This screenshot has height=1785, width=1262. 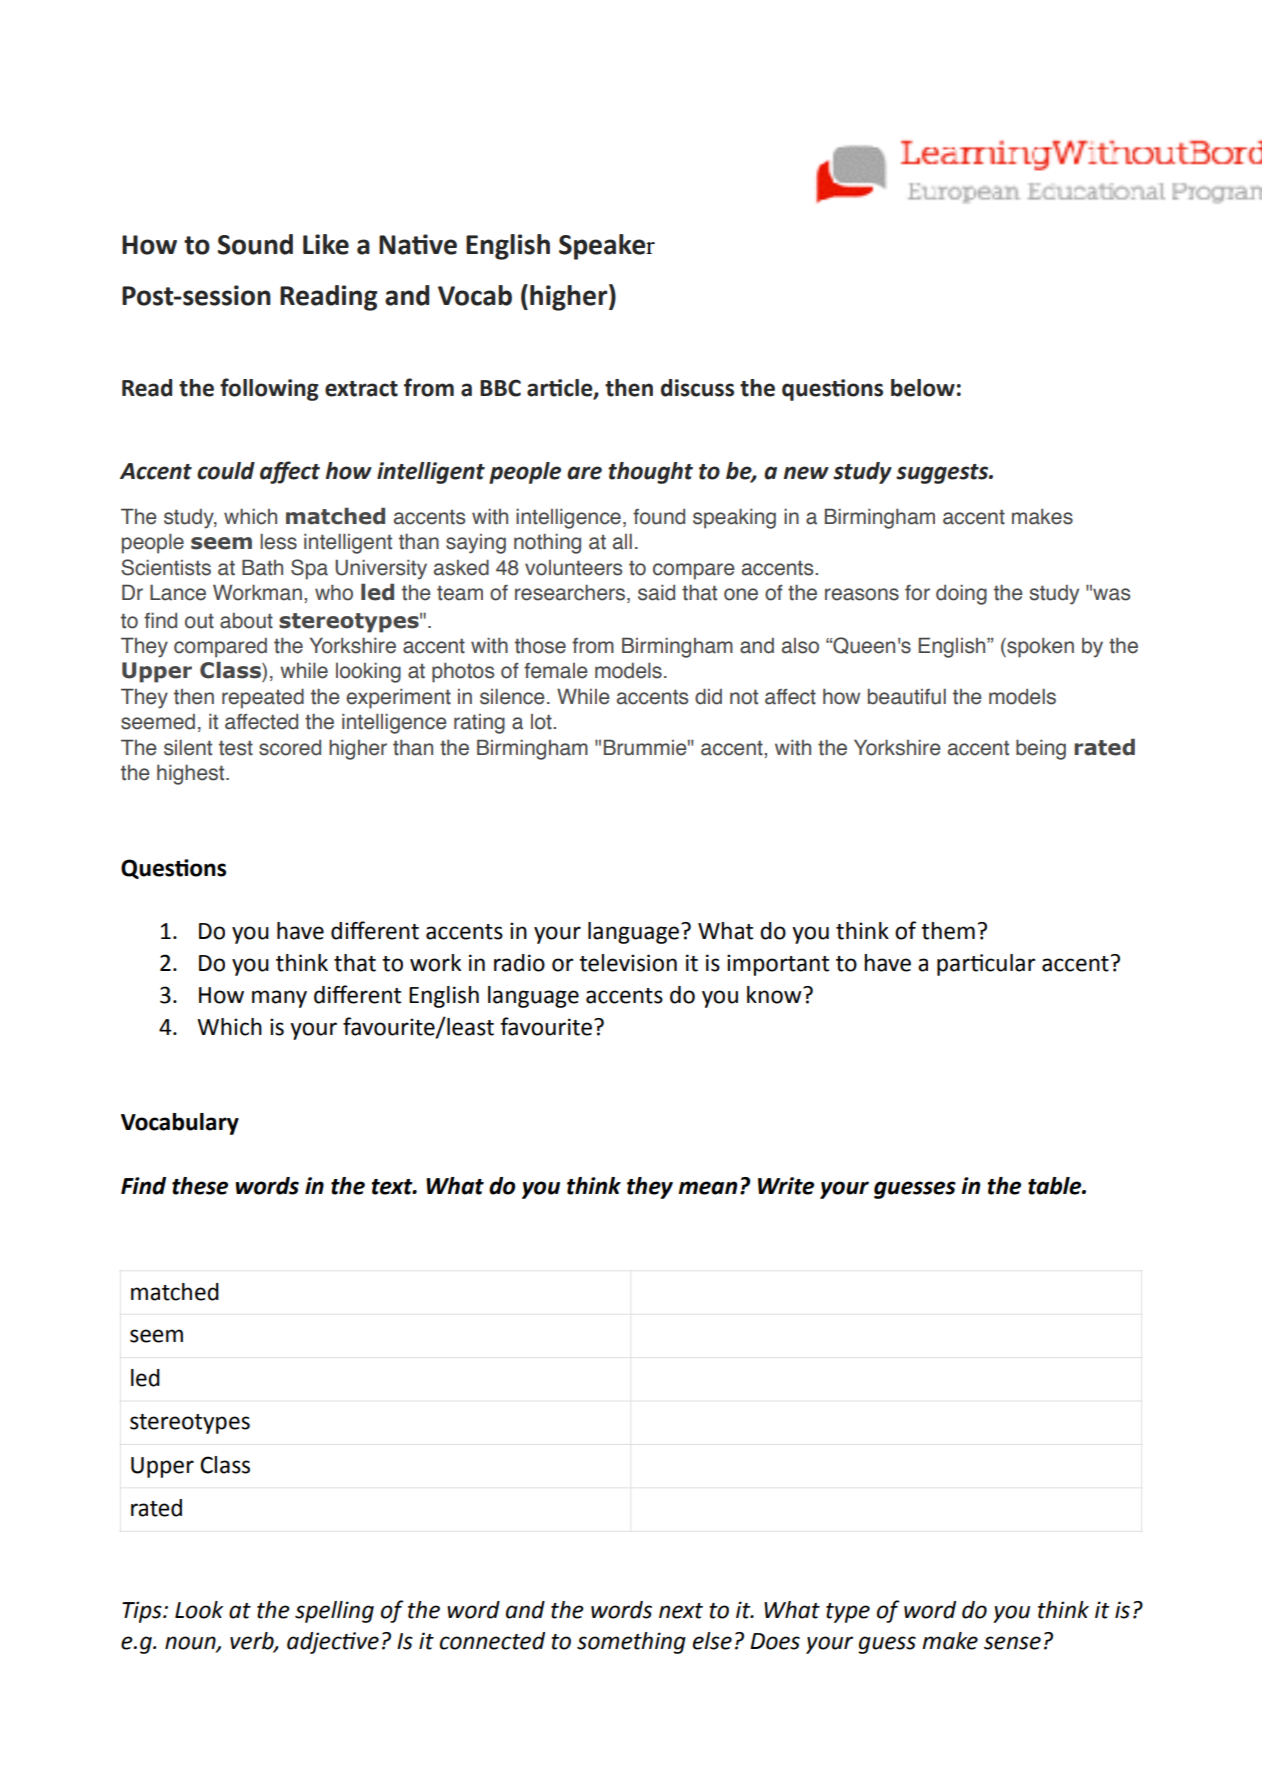 What do you see at coordinates (279, 999) in the screenshot?
I see `many` at bounding box center [279, 999].
